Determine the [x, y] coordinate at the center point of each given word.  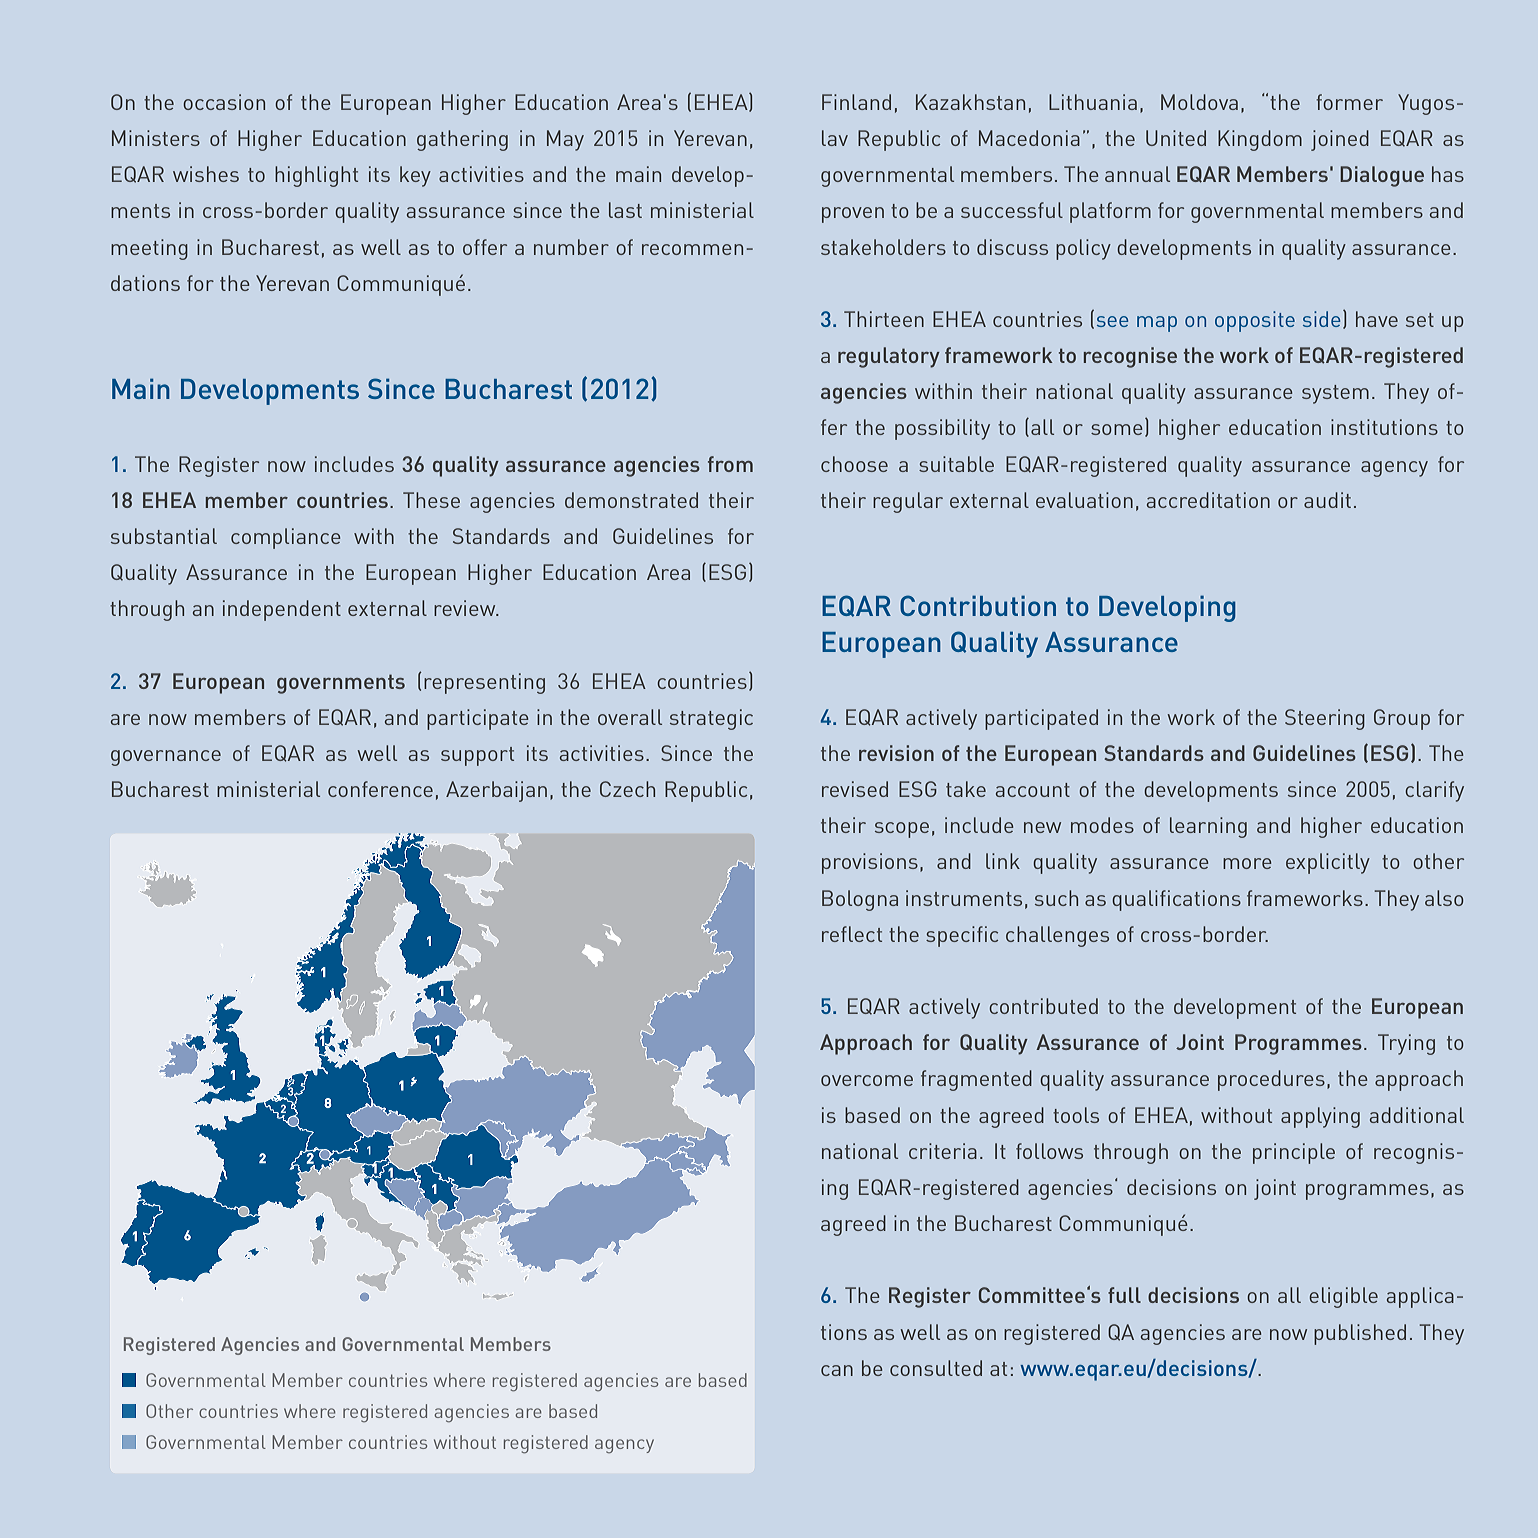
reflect [852, 934]
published [1360, 1334]
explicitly [1328, 863]
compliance [286, 538]
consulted [936, 1368]
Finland [856, 102]
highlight [316, 176]
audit [1327, 500]
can [837, 1370]
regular [908, 502]
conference [380, 789]
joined [1340, 140]
